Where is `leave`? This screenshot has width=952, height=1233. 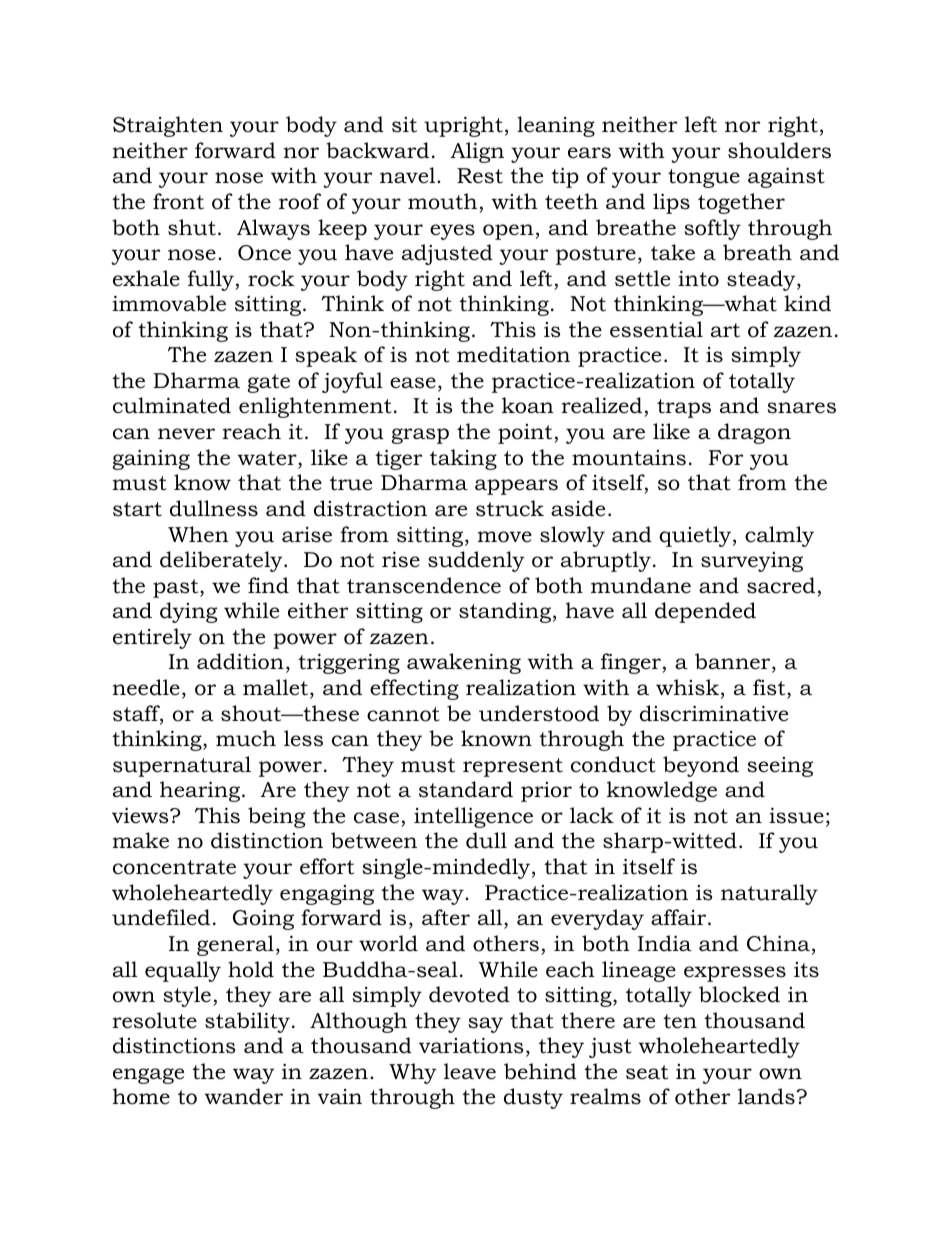
leave is located at coordinates (470, 1071).
